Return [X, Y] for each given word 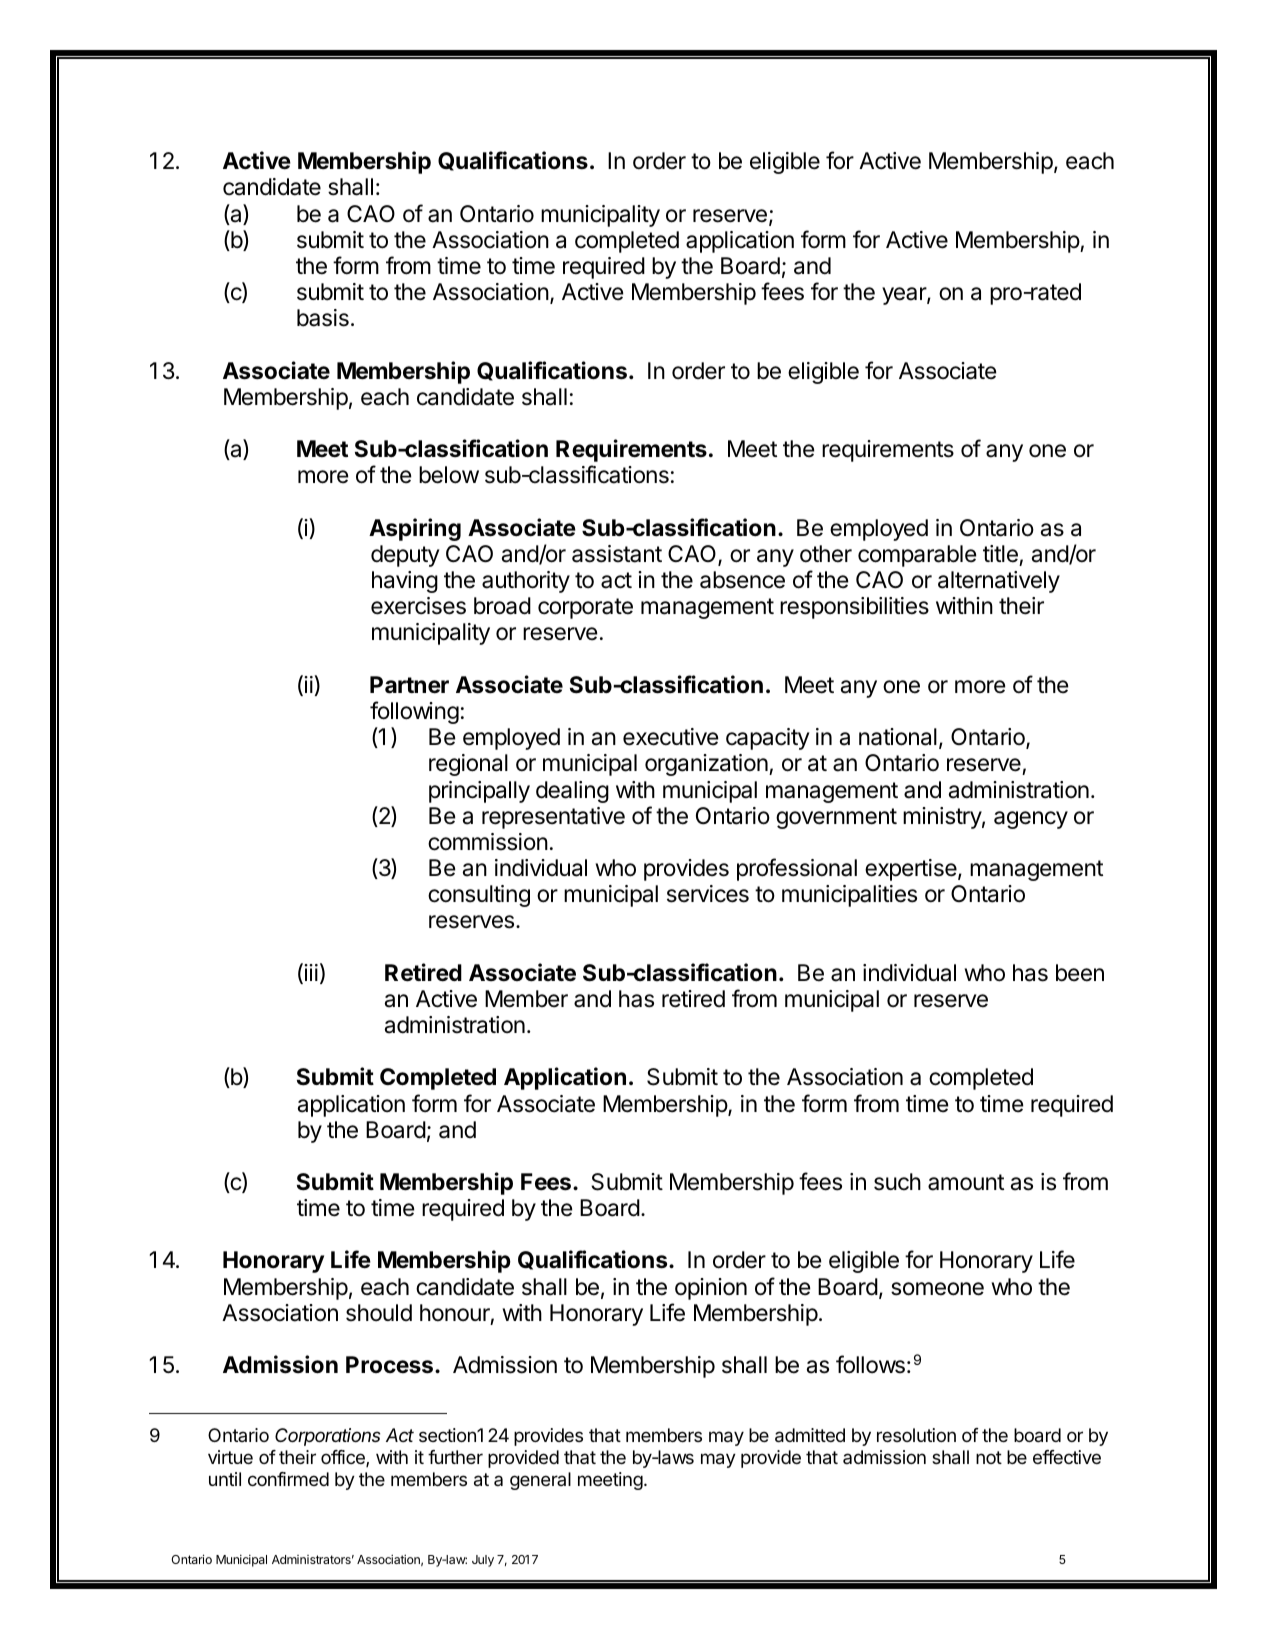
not [989, 1457]
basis [323, 318]
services [708, 894]
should [379, 1313]
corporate [585, 608]
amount [966, 1182]
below [449, 475]
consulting [479, 896]
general [540, 1481]
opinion [711, 1289]
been [1080, 973]
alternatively [999, 582]
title [1000, 554]
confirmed [288, 1479]
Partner [409, 685]
